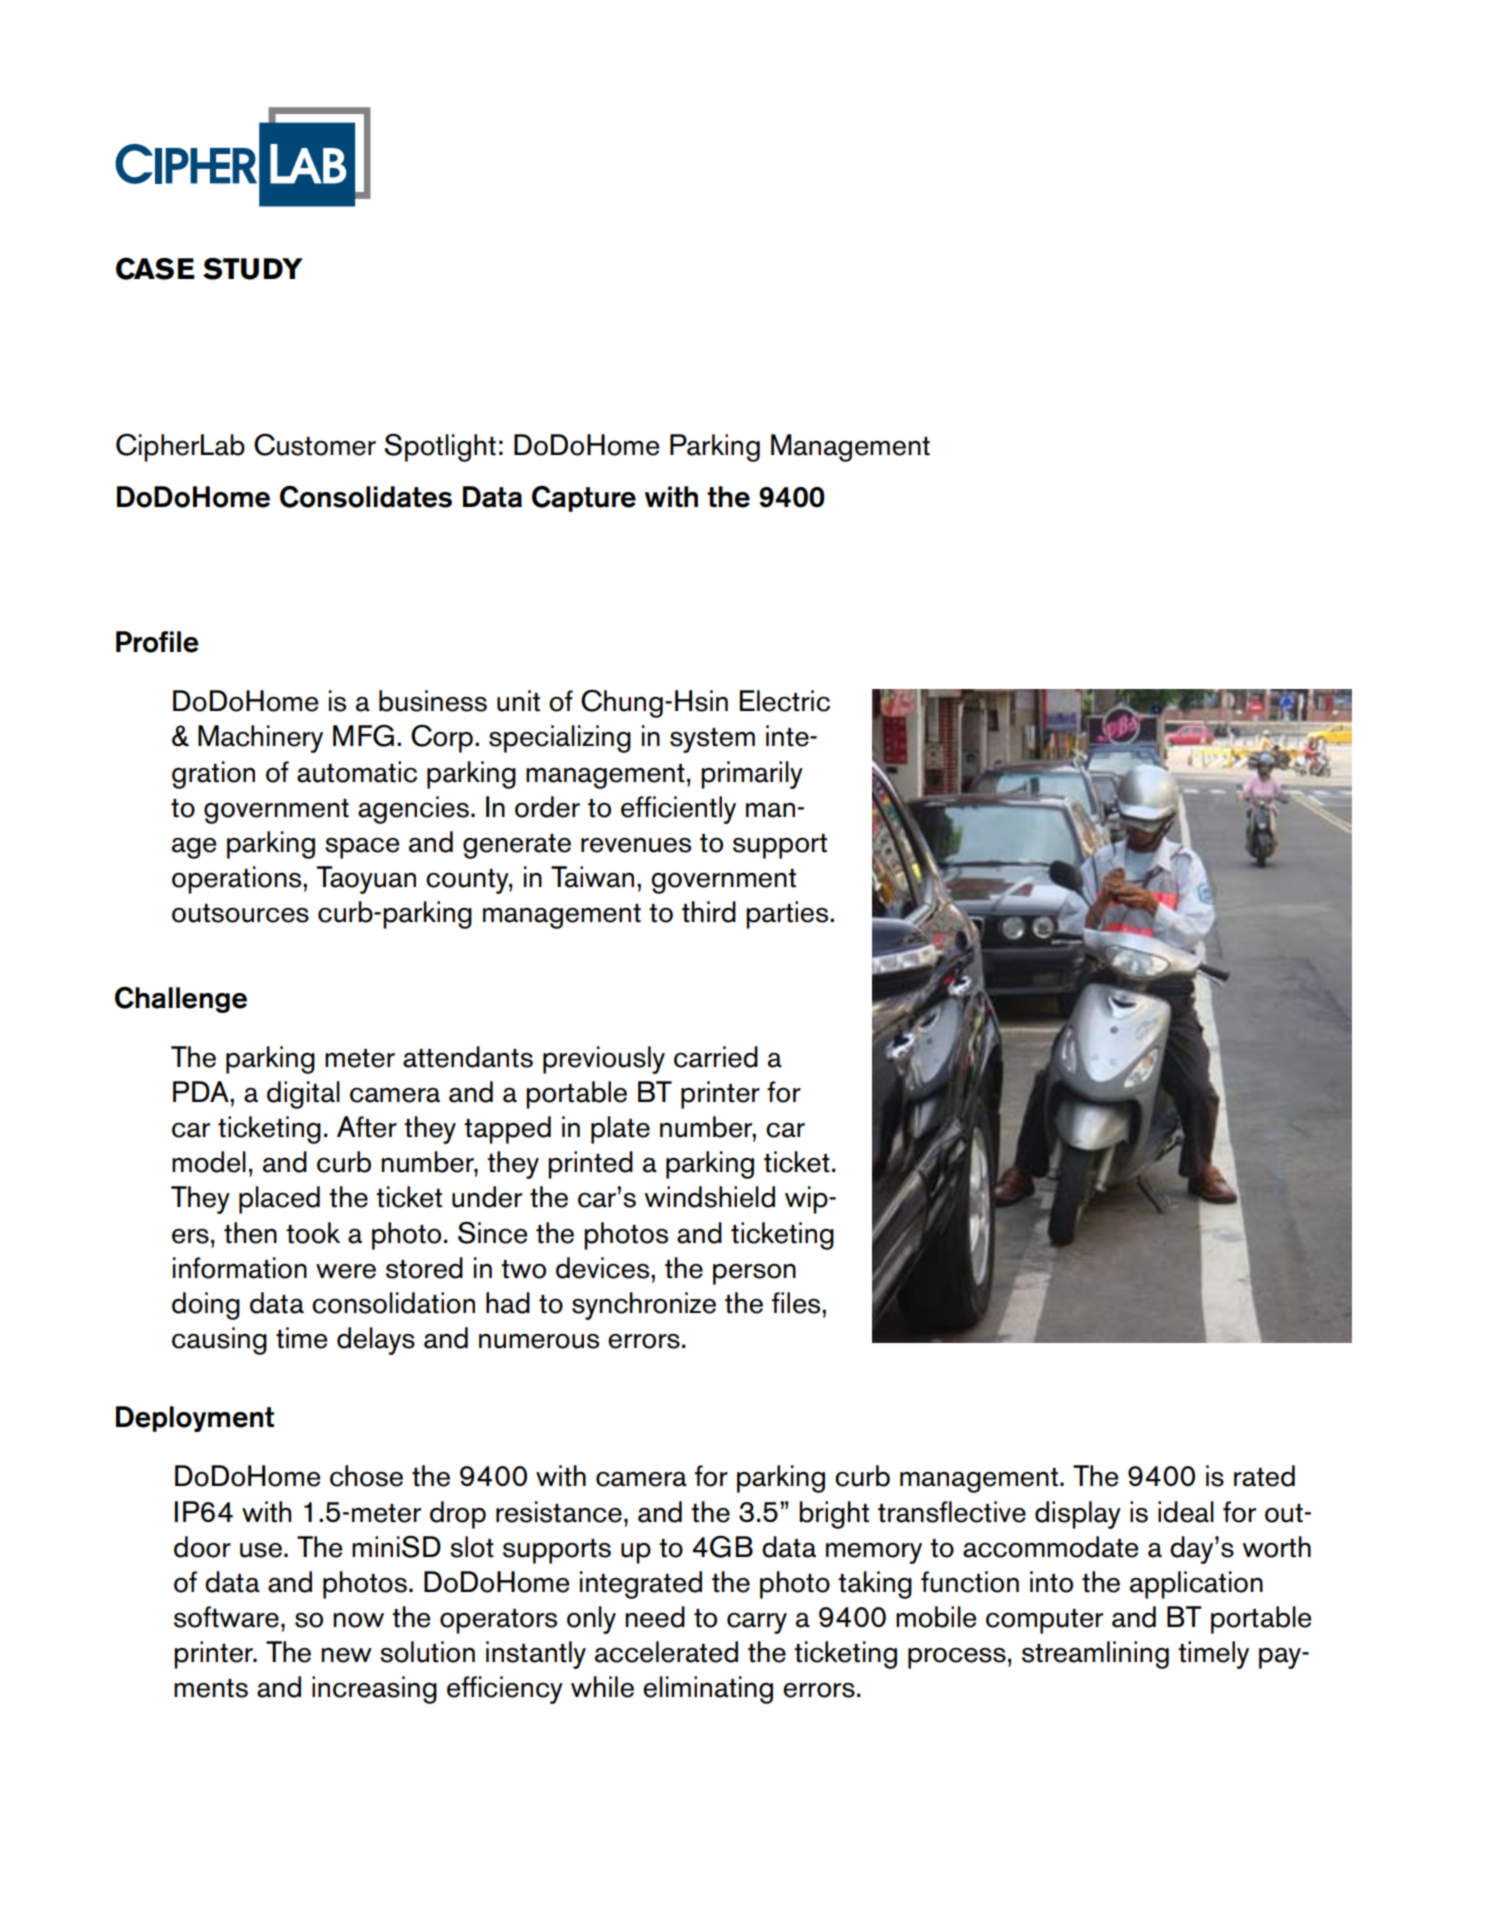 This image has width=1491, height=1930. I want to click on Challenge, so click(181, 1000).
